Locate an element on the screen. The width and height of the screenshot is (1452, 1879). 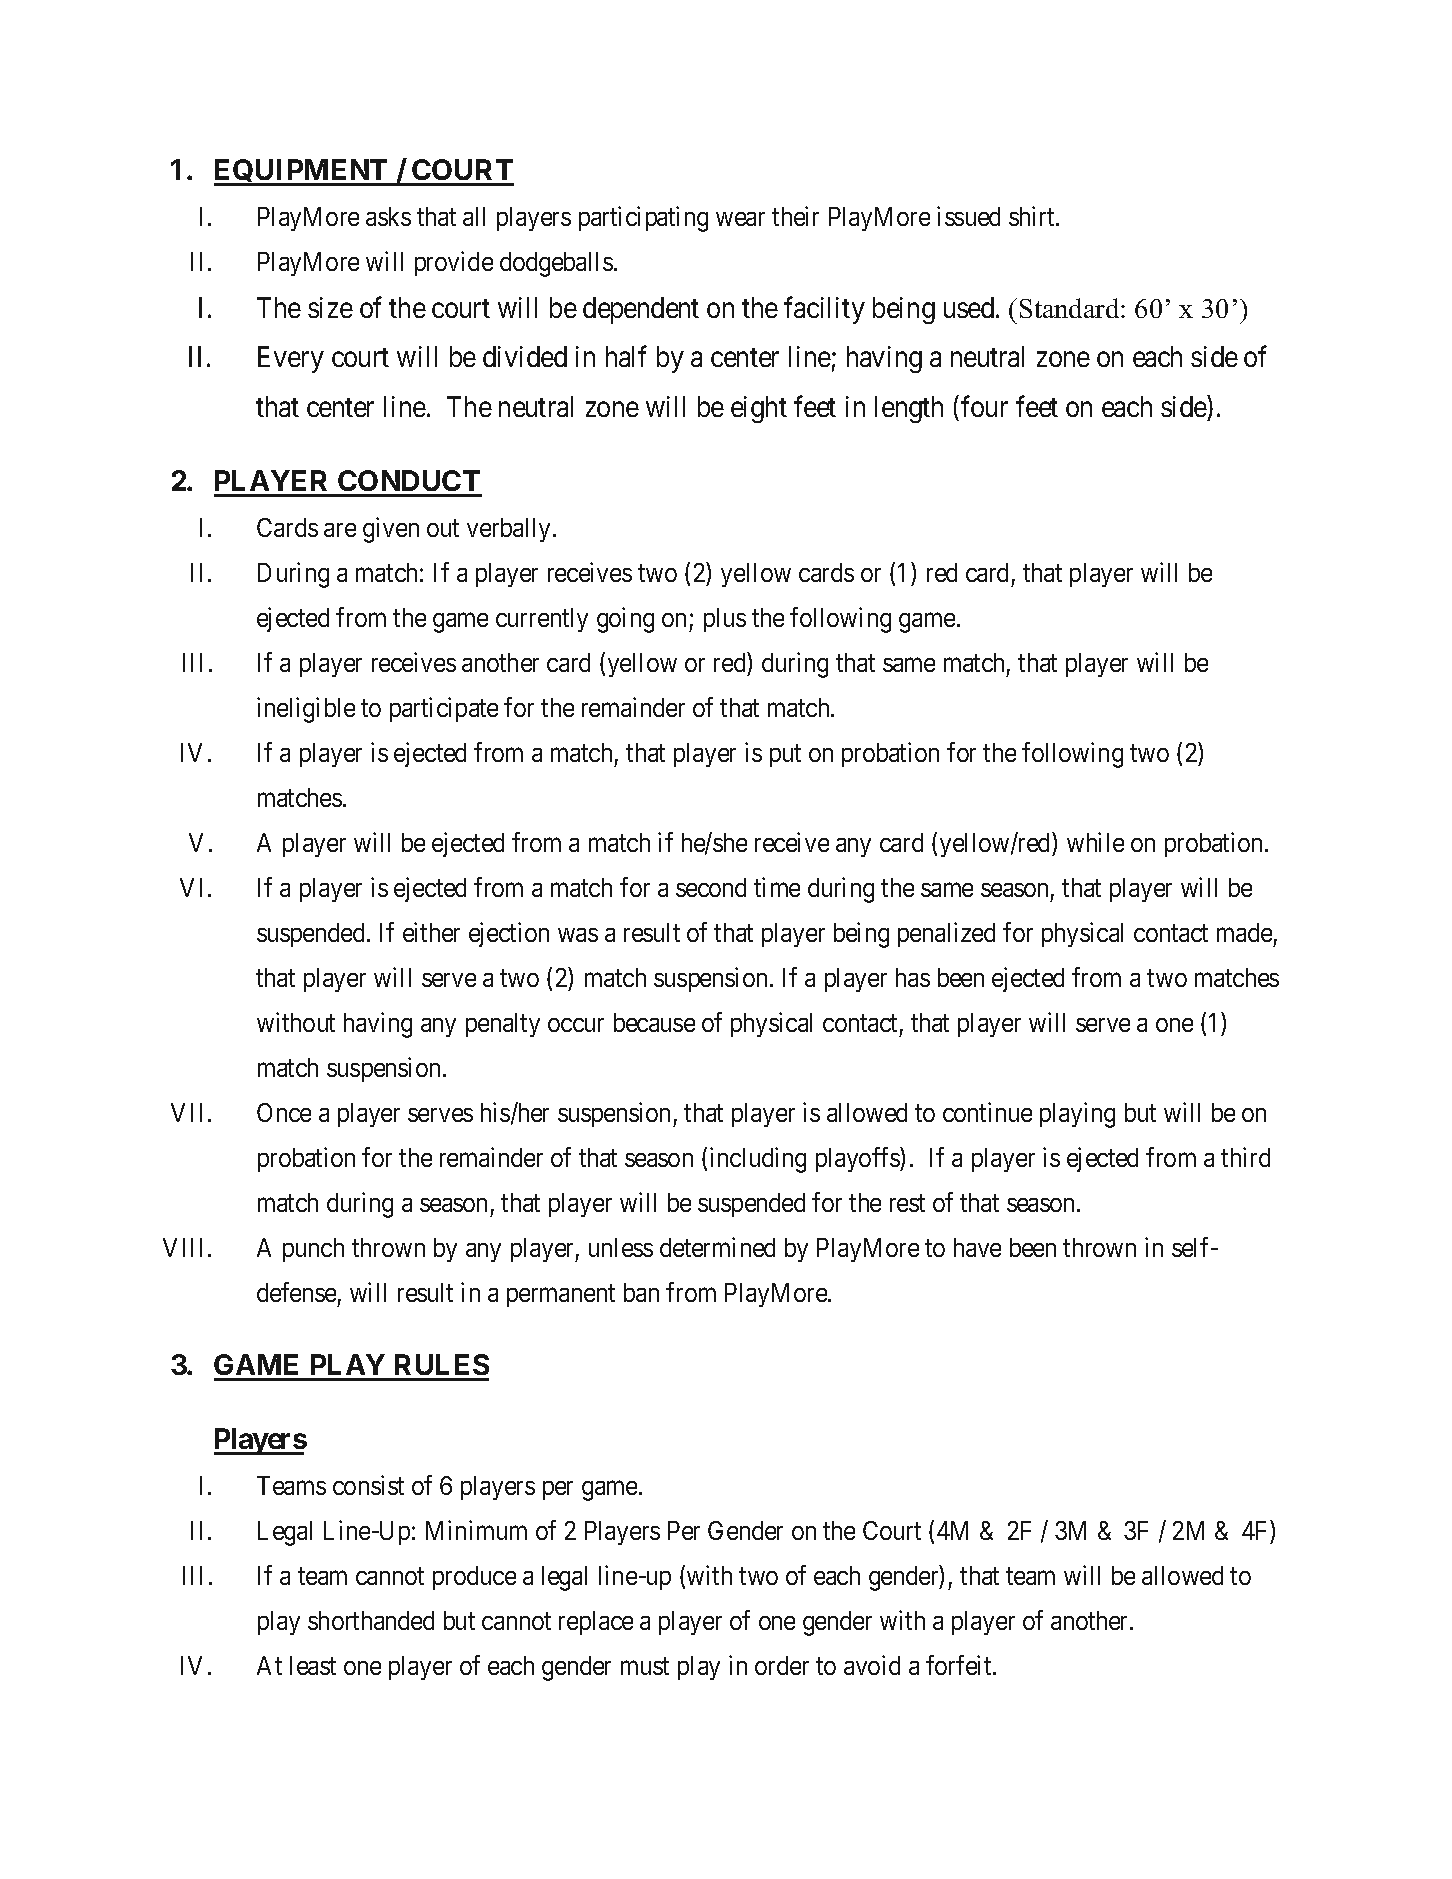
third is located at coordinates (1245, 1157).
